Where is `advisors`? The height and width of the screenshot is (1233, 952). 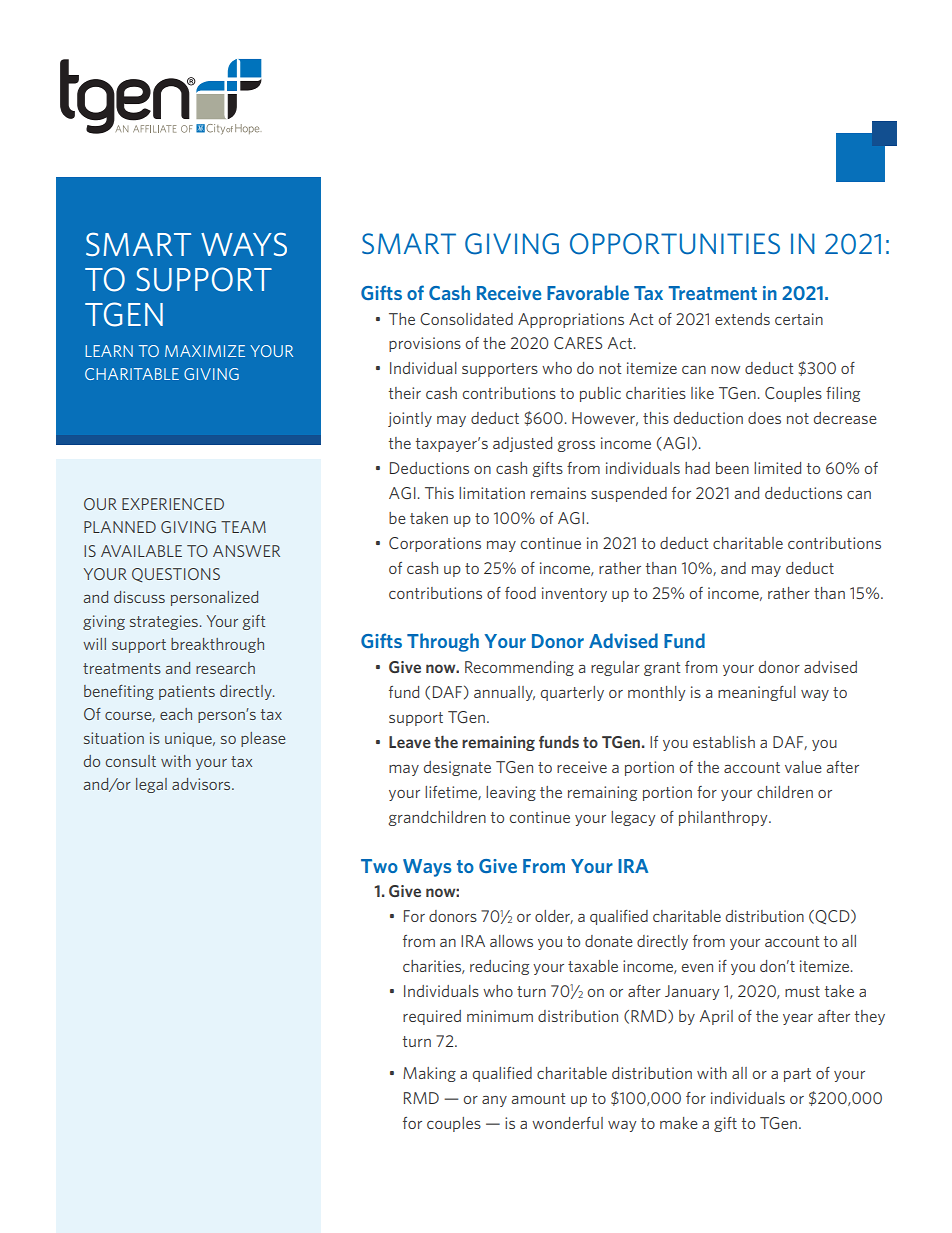
advisors is located at coordinates (202, 784).
